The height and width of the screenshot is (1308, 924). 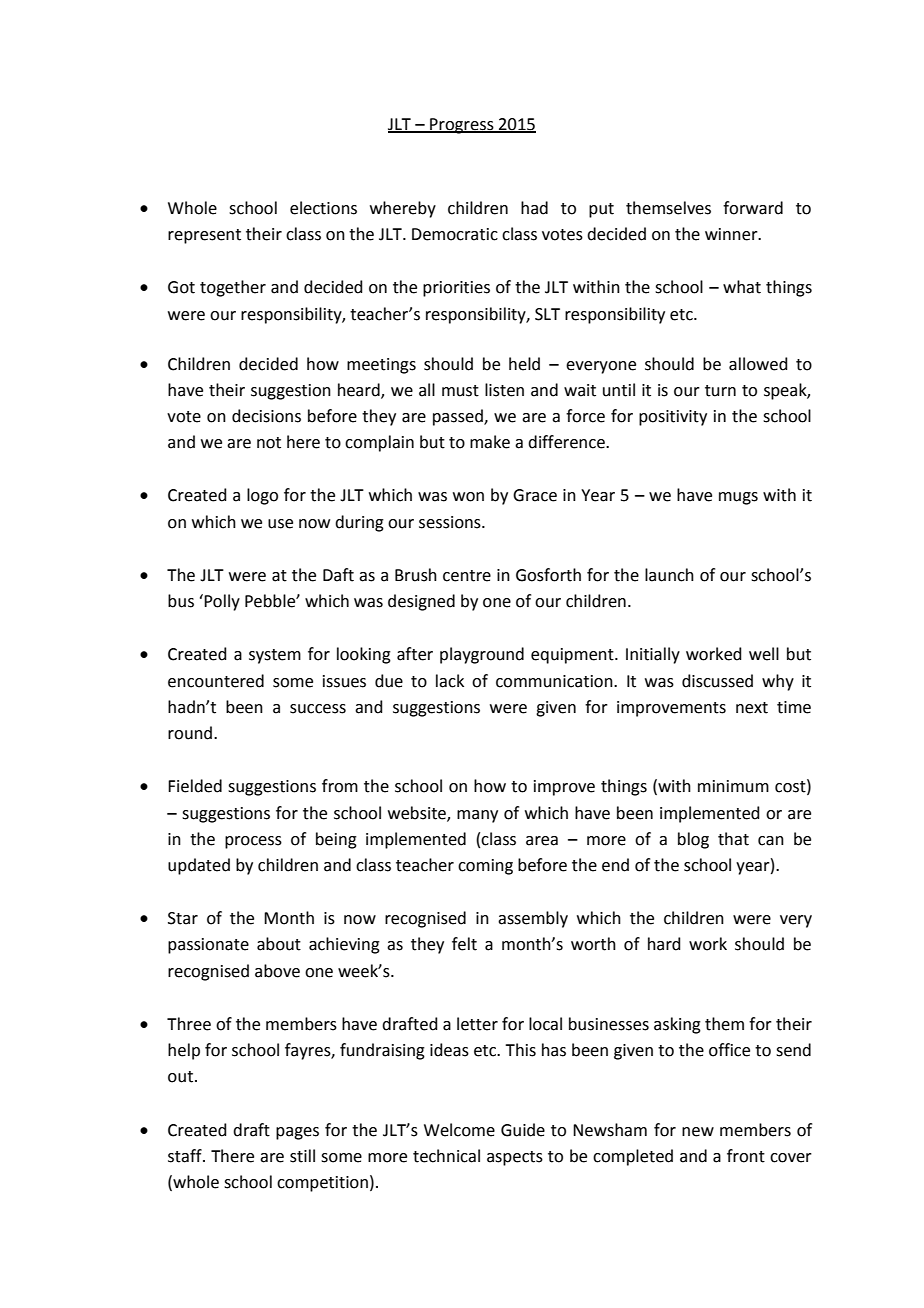 What do you see at coordinates (462, 126) in the screenshot?
I see `Progress` at bounding box center [462, 126].
